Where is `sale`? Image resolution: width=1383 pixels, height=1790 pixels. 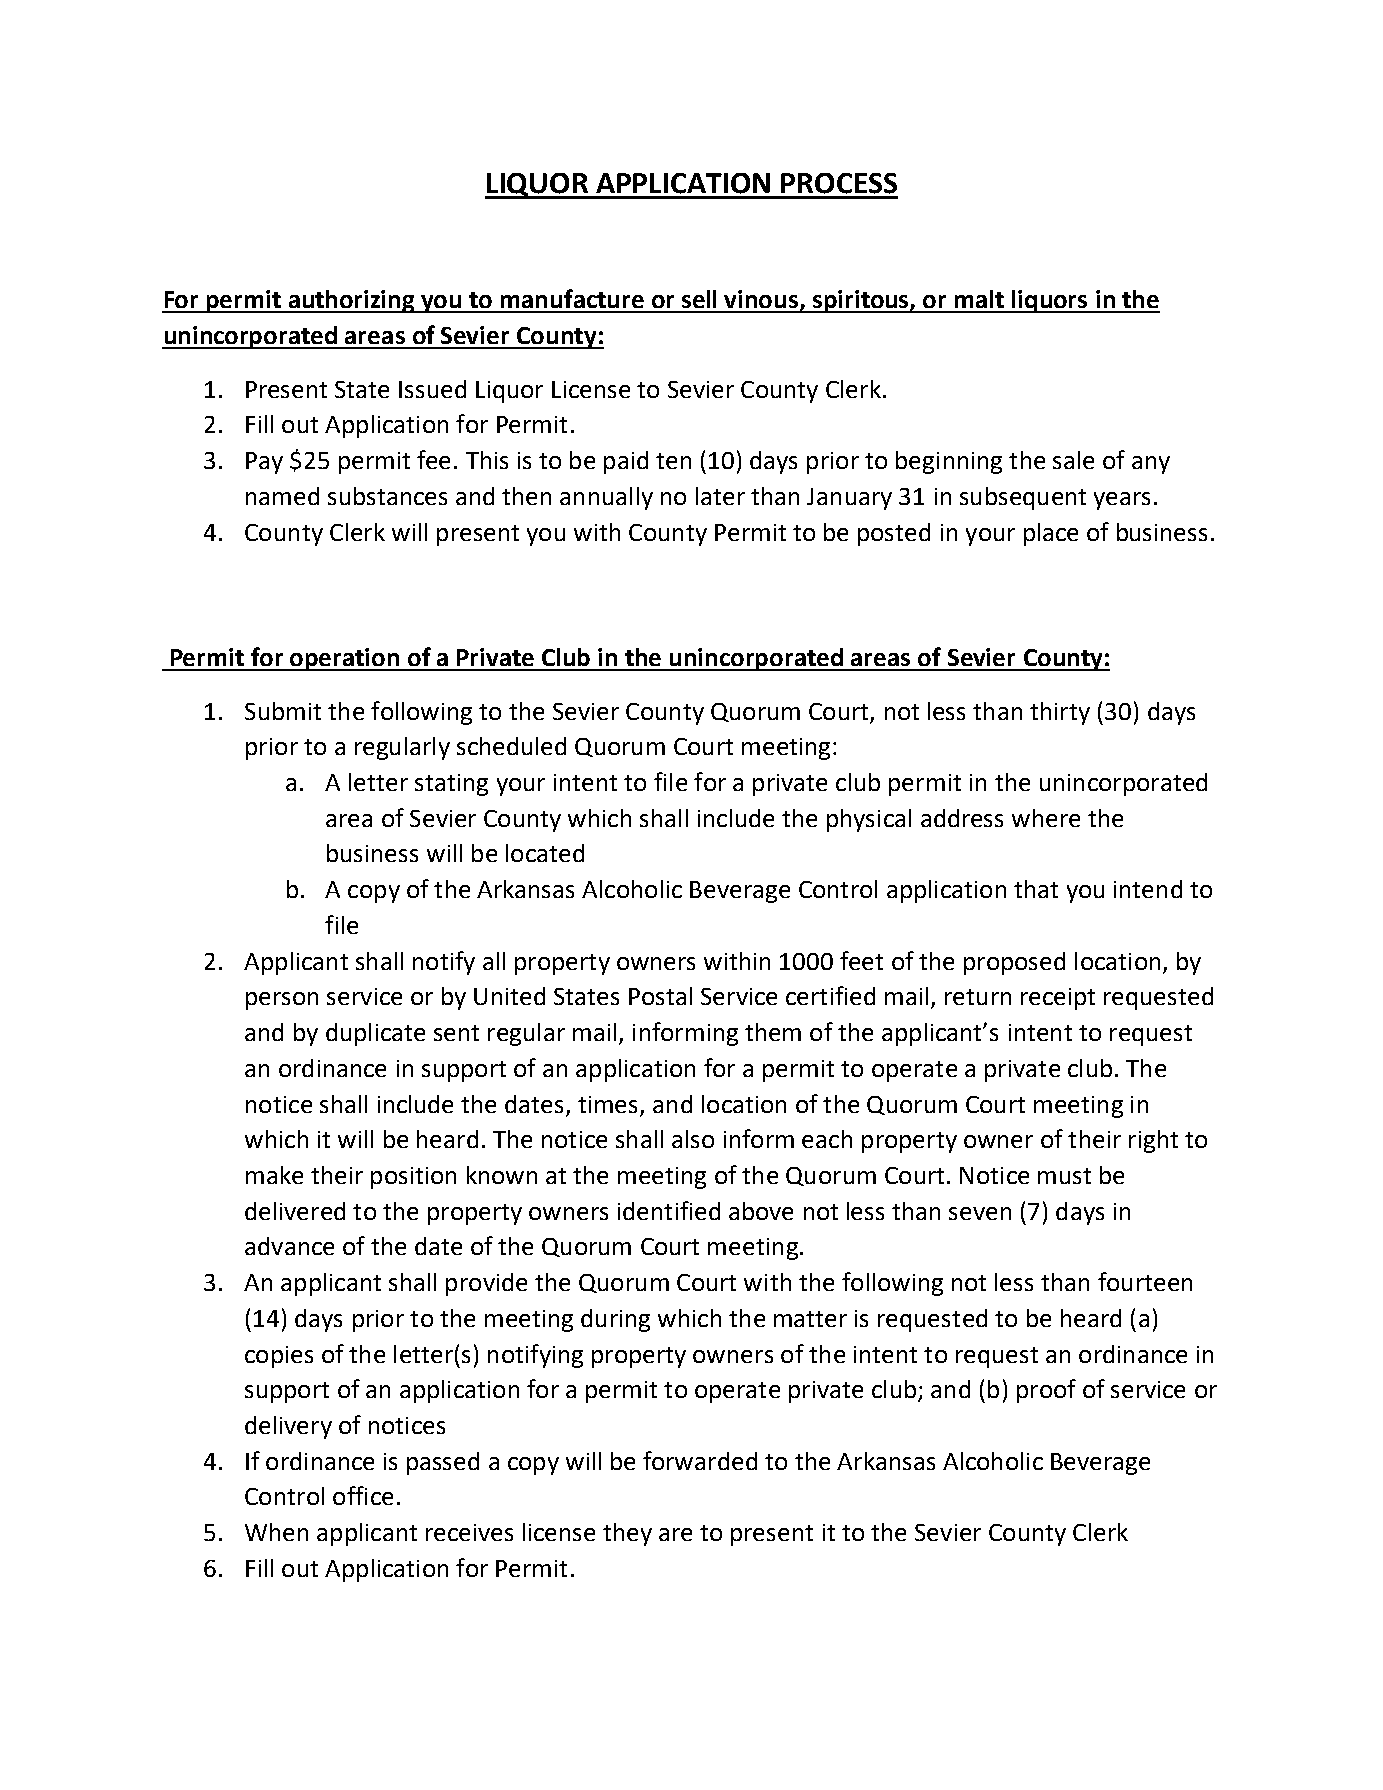 sale is located at coordinates (1073, 460).
